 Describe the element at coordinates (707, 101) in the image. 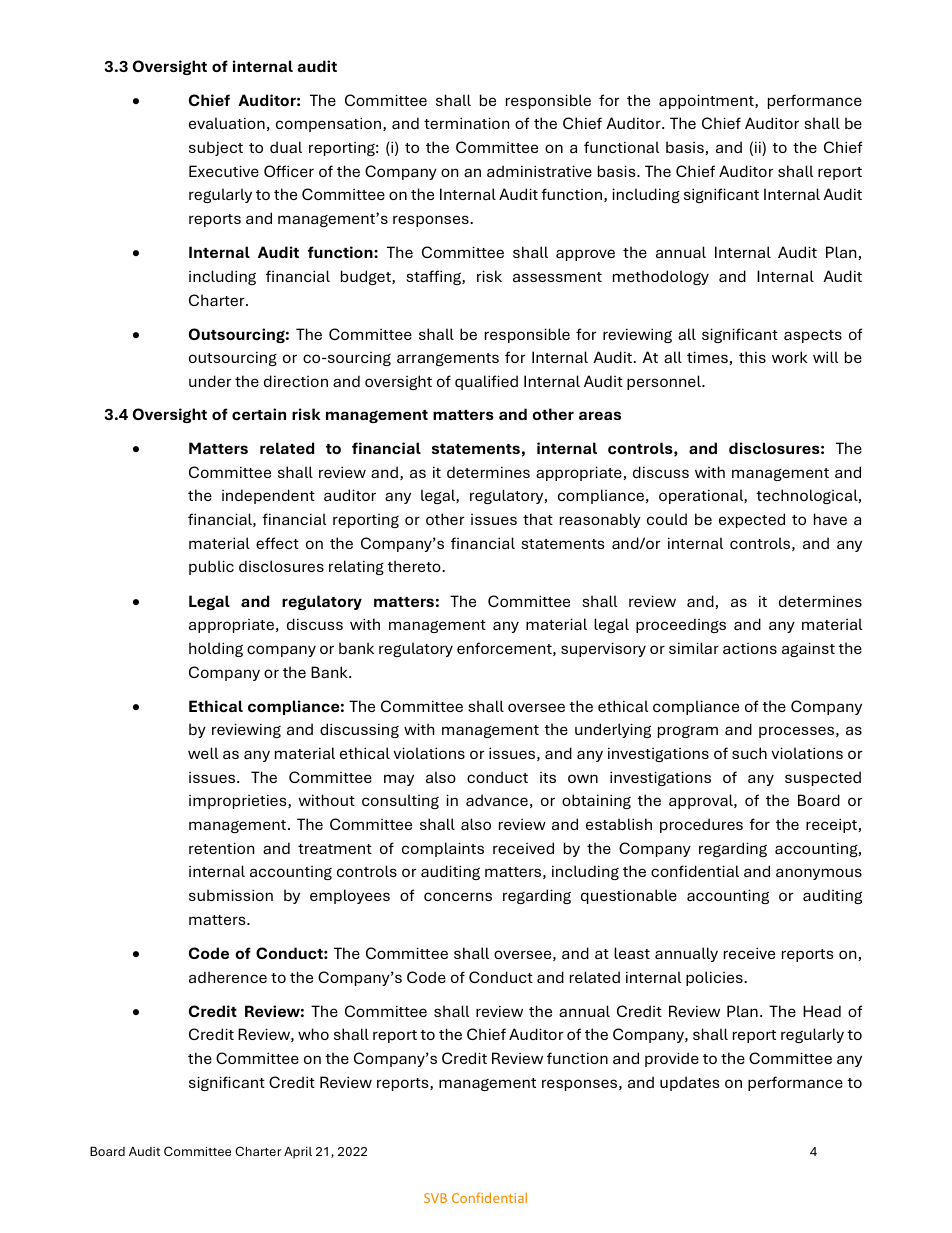

I see `appointment` at that location.
